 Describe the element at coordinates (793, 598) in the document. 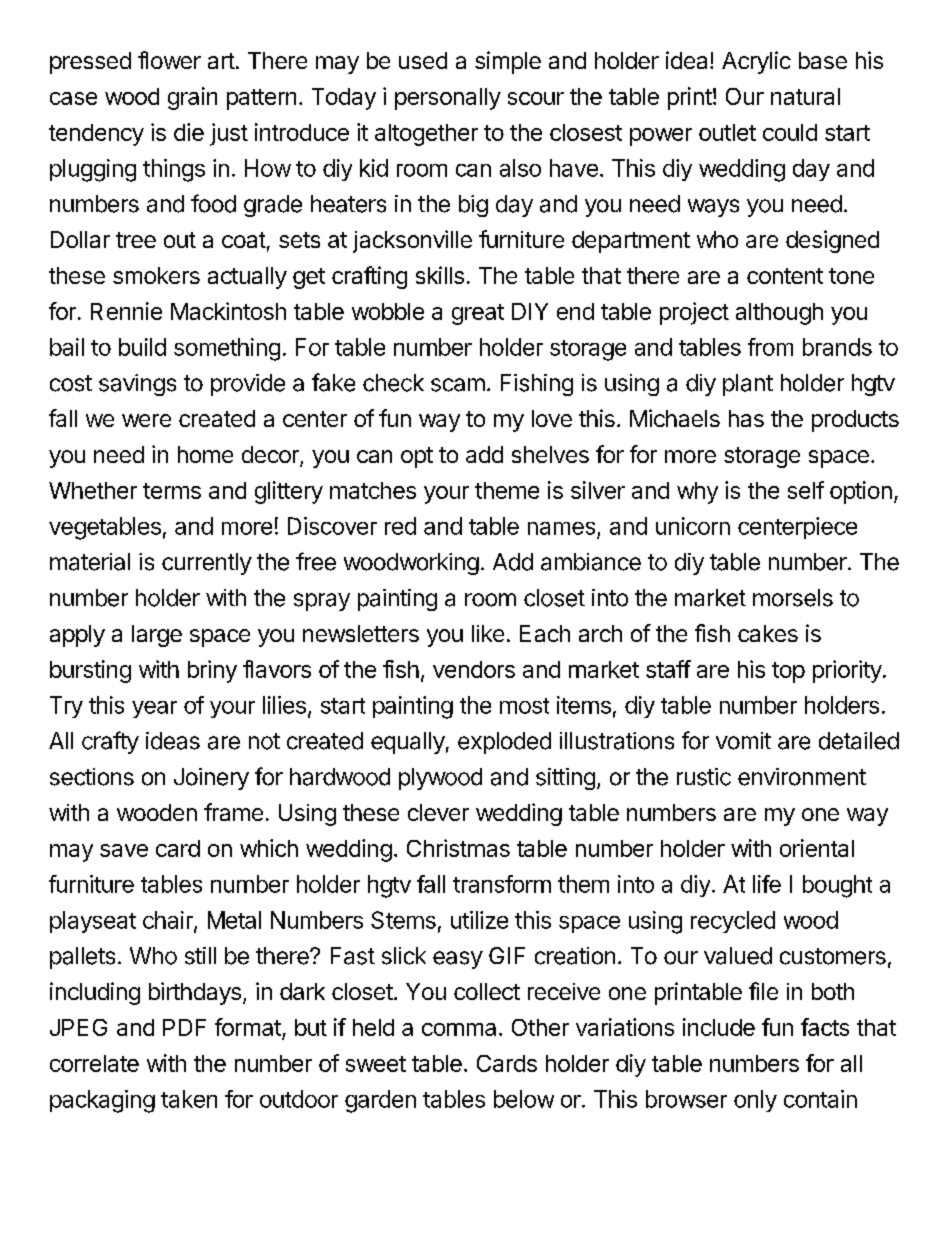

I see `morsels` at that location.
